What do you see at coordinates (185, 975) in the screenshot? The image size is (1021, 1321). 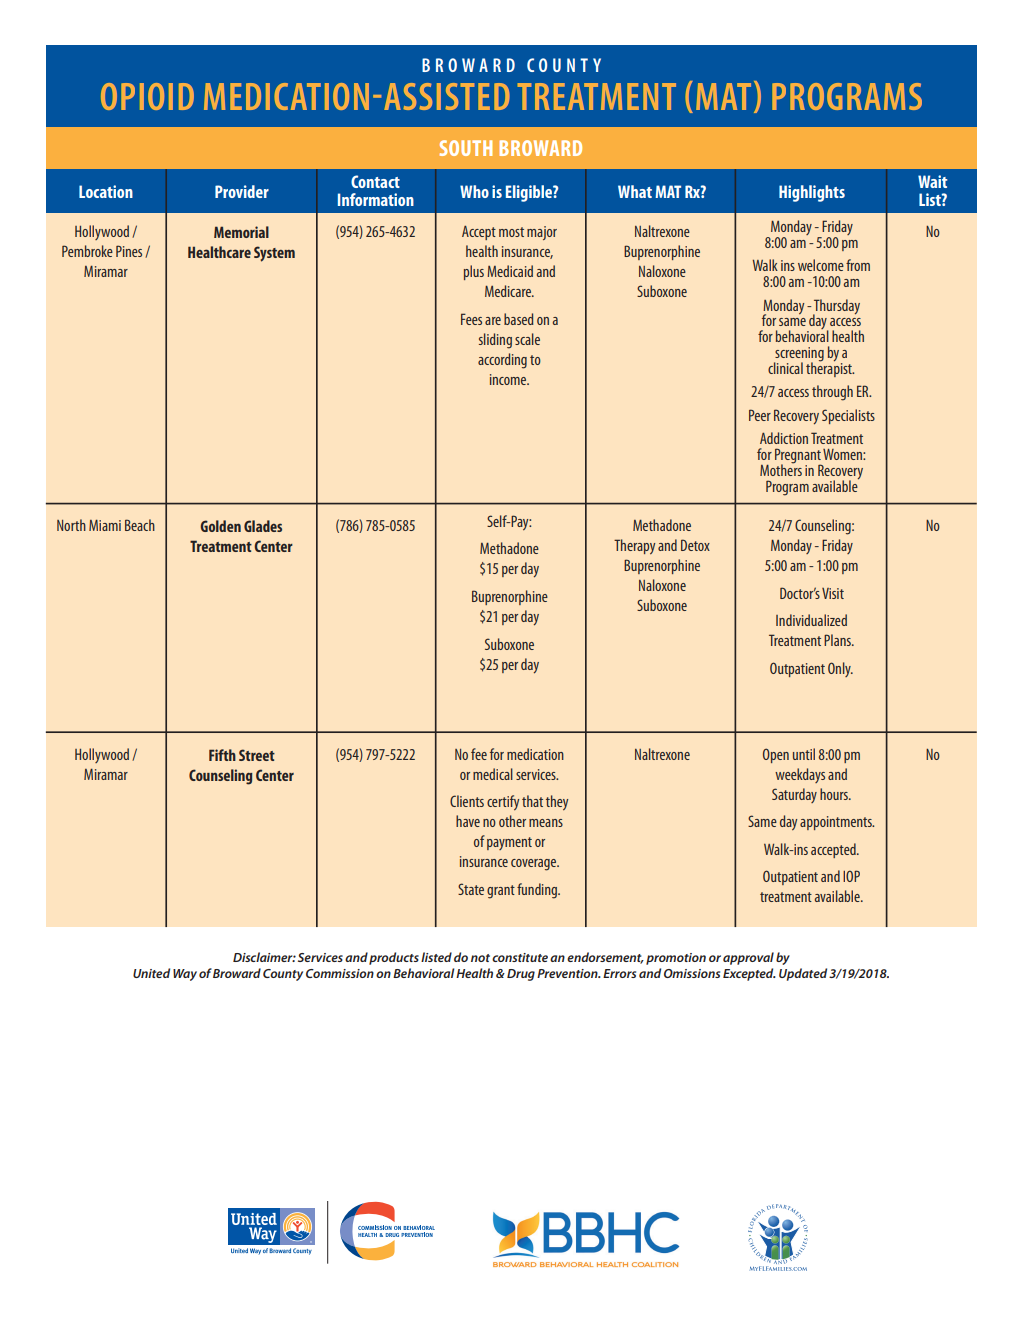 I see `Way` at bounding box center [185, 975].
